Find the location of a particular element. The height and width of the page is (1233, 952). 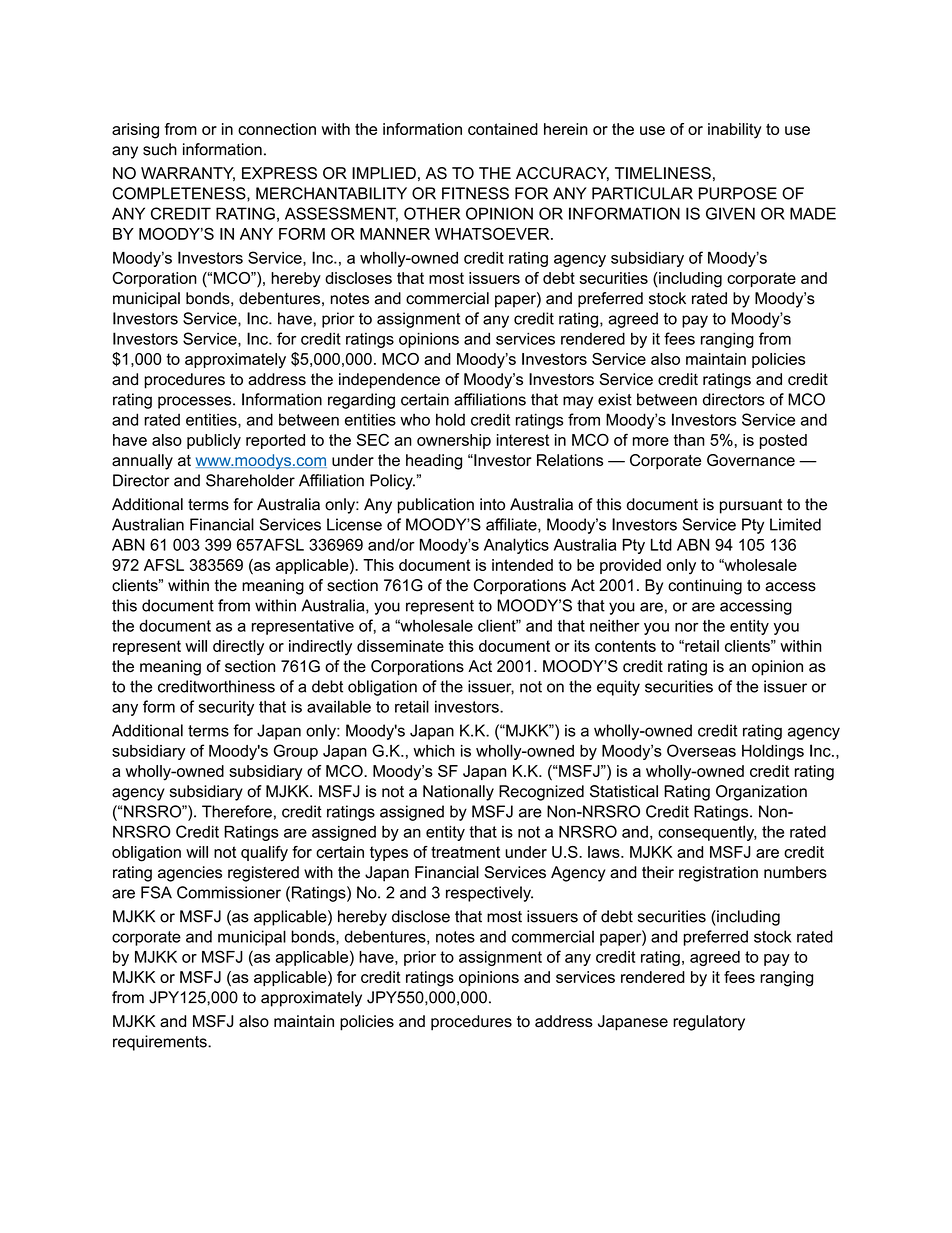

inability is located at coordinates (735, 131).
